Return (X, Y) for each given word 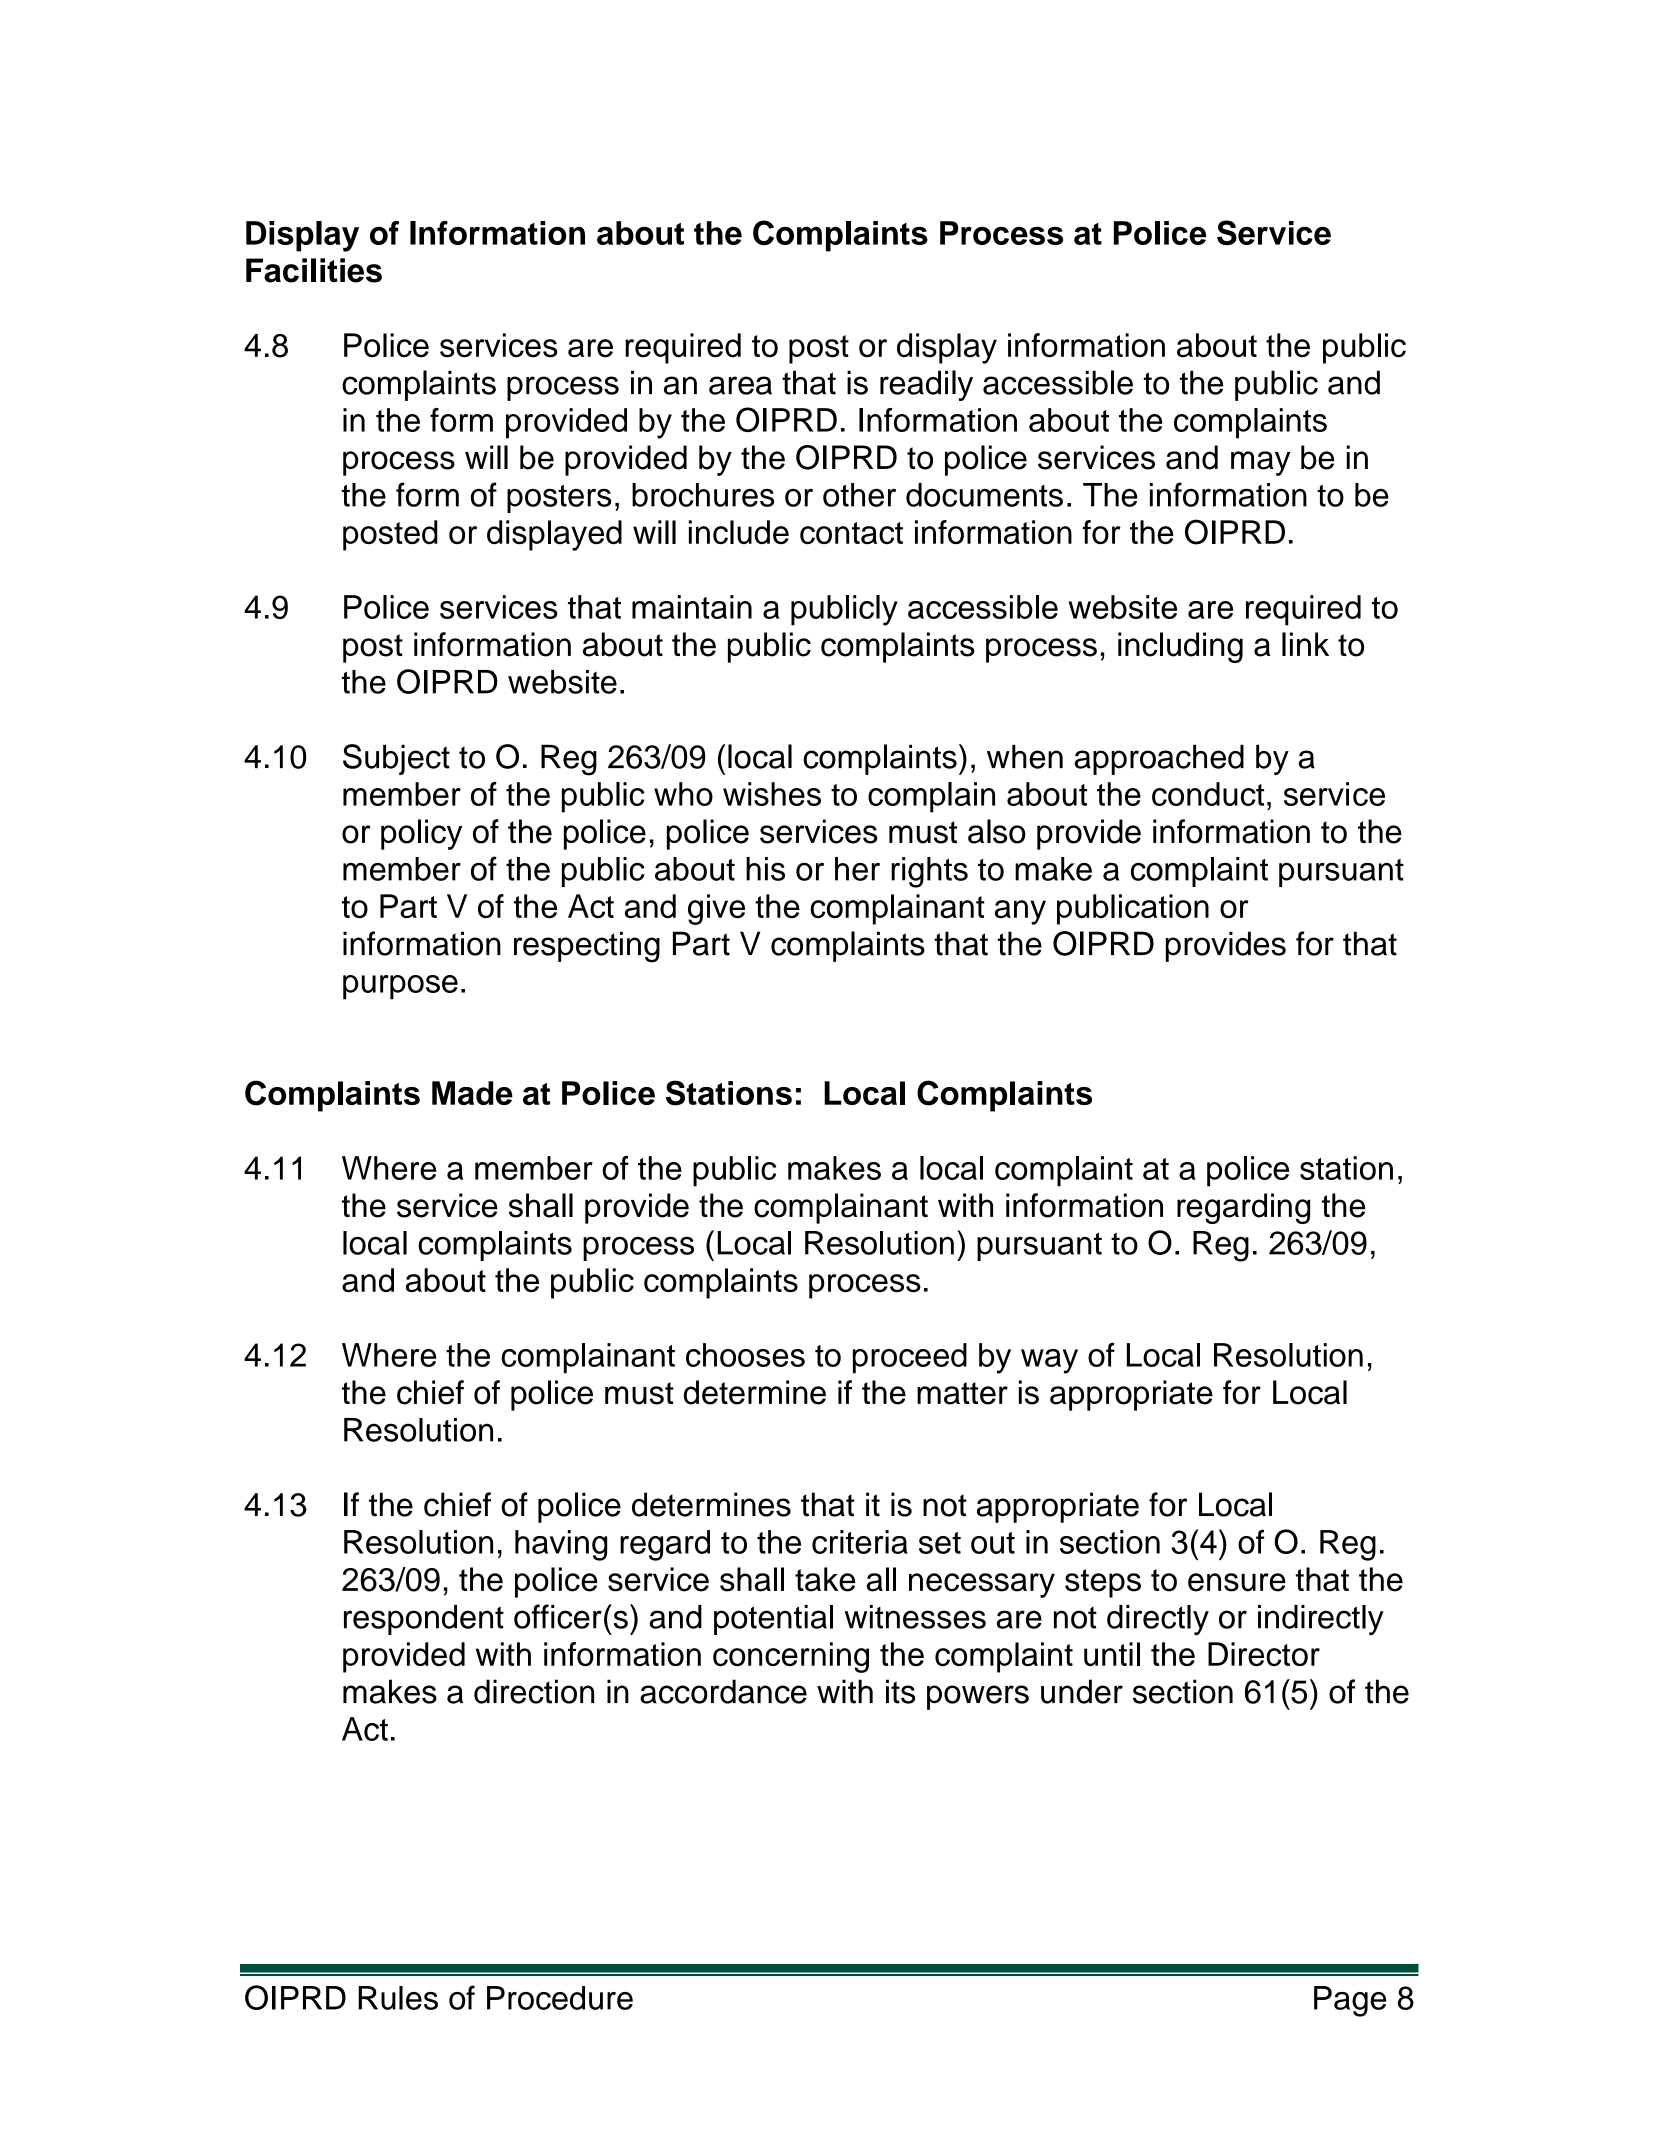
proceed (910, 1358)
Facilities (314, 270)
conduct (1208, 794)
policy (421, 834)
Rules (398, 1998)
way (1049, 1361)
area (740, 385)
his (765, 869)
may (1260, 463)
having (561, 1545)
